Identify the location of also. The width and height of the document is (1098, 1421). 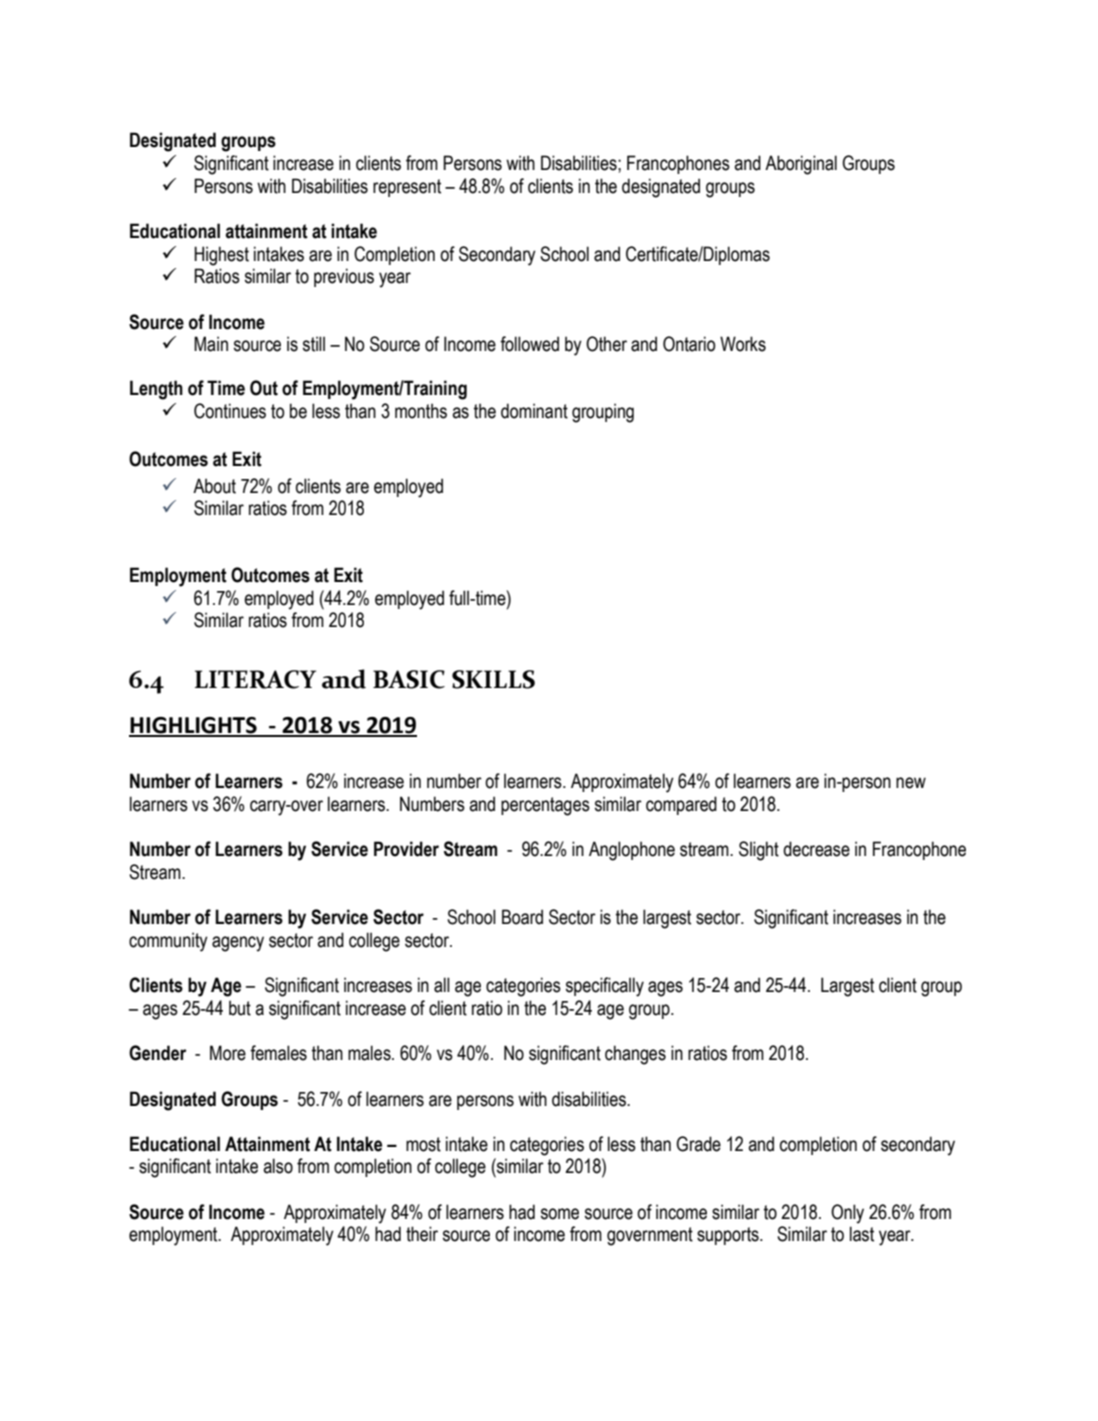
(278, 1166).
